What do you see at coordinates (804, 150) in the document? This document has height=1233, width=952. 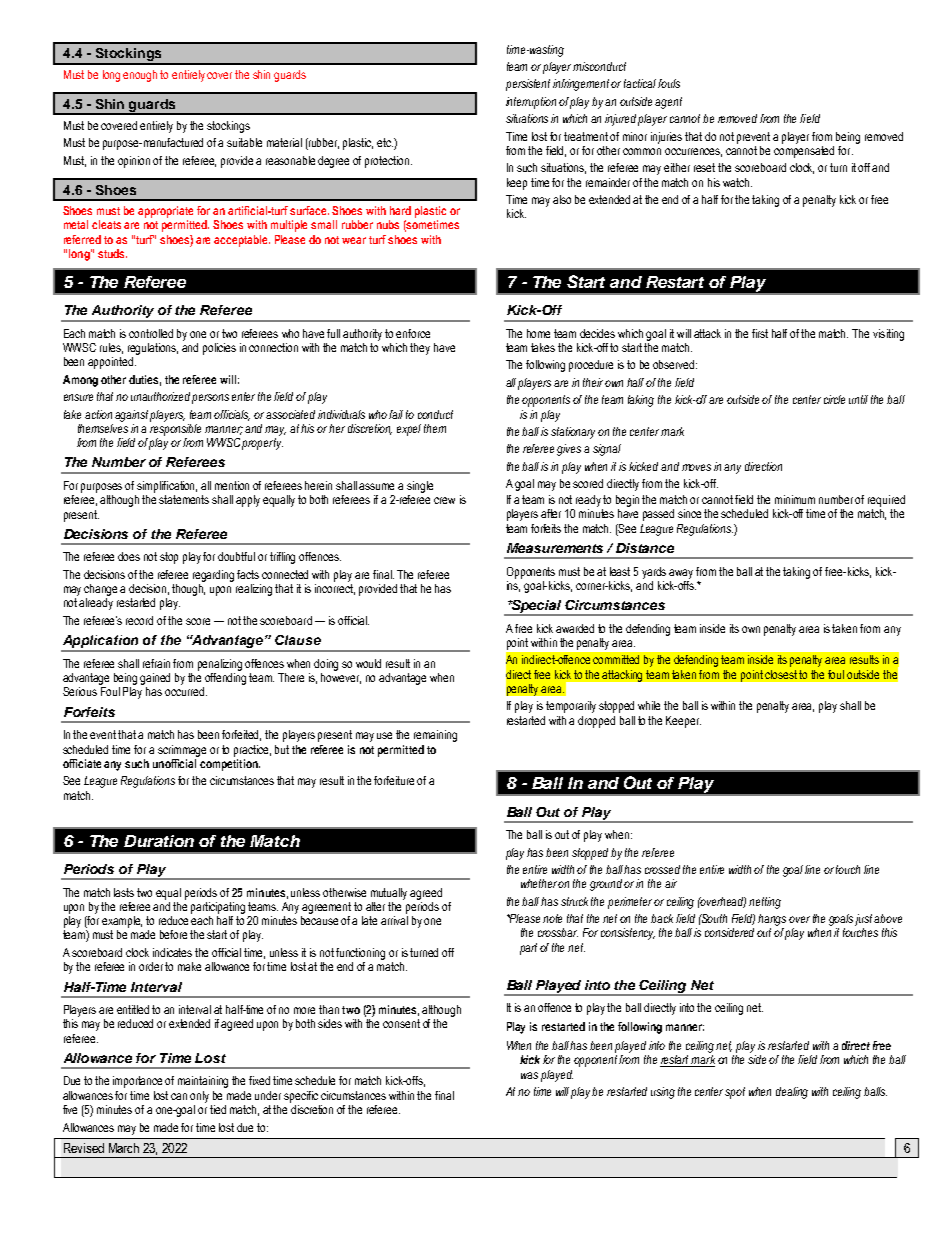 I see `compensated` at bounding box center [804, 150].
